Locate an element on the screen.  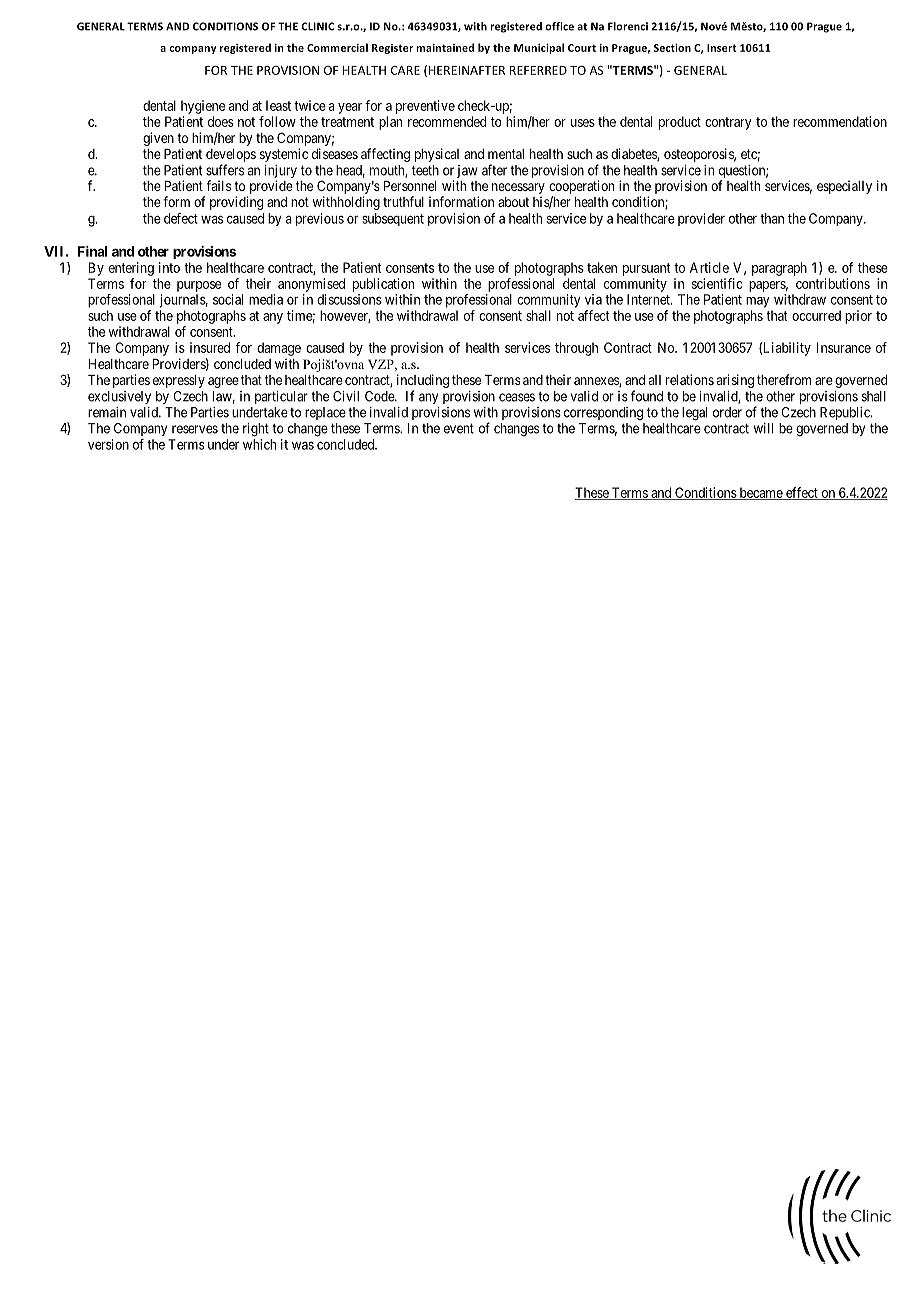
which is located at coordinates (259, 444).
